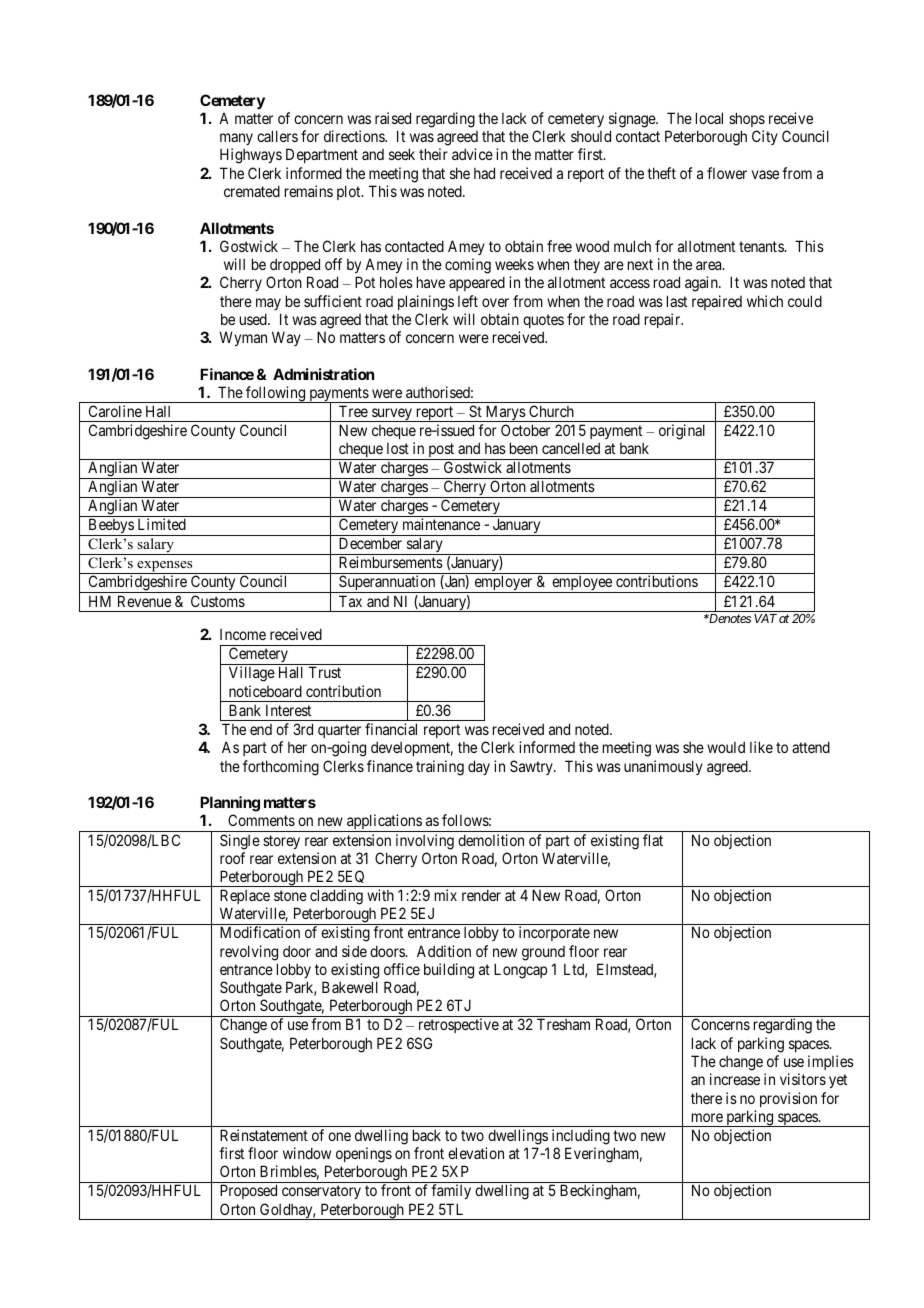 The width and height of the screenshot is (924, 1308). I want to click on Reinstatement, so click(264, 1135).
